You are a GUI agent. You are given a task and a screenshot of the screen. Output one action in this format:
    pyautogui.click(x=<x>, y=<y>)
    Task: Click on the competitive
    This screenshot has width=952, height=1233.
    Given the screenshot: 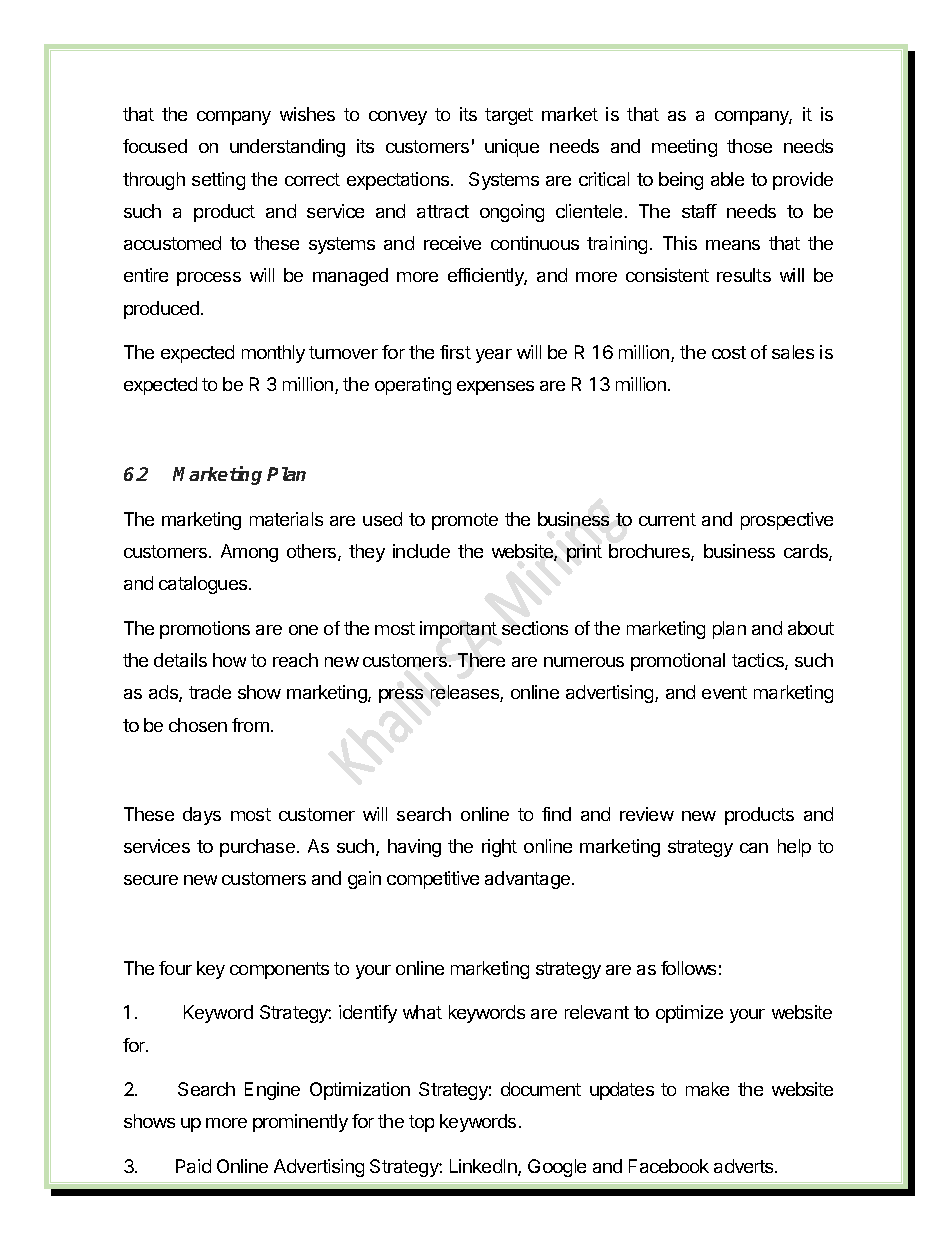 What is the action you would take?
    pyautogui.click(x=433, y=880)
